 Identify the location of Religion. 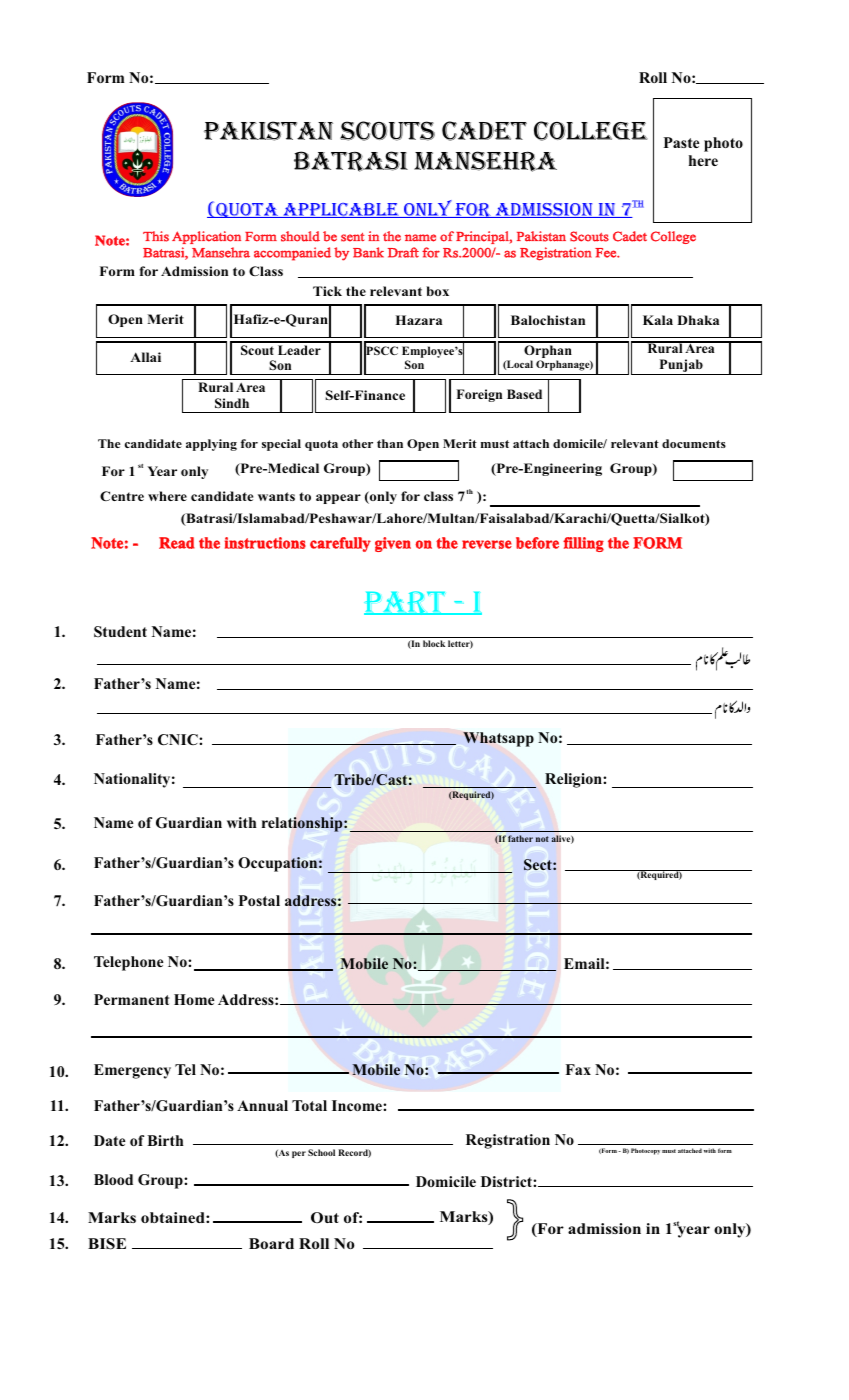
(574, 780).
